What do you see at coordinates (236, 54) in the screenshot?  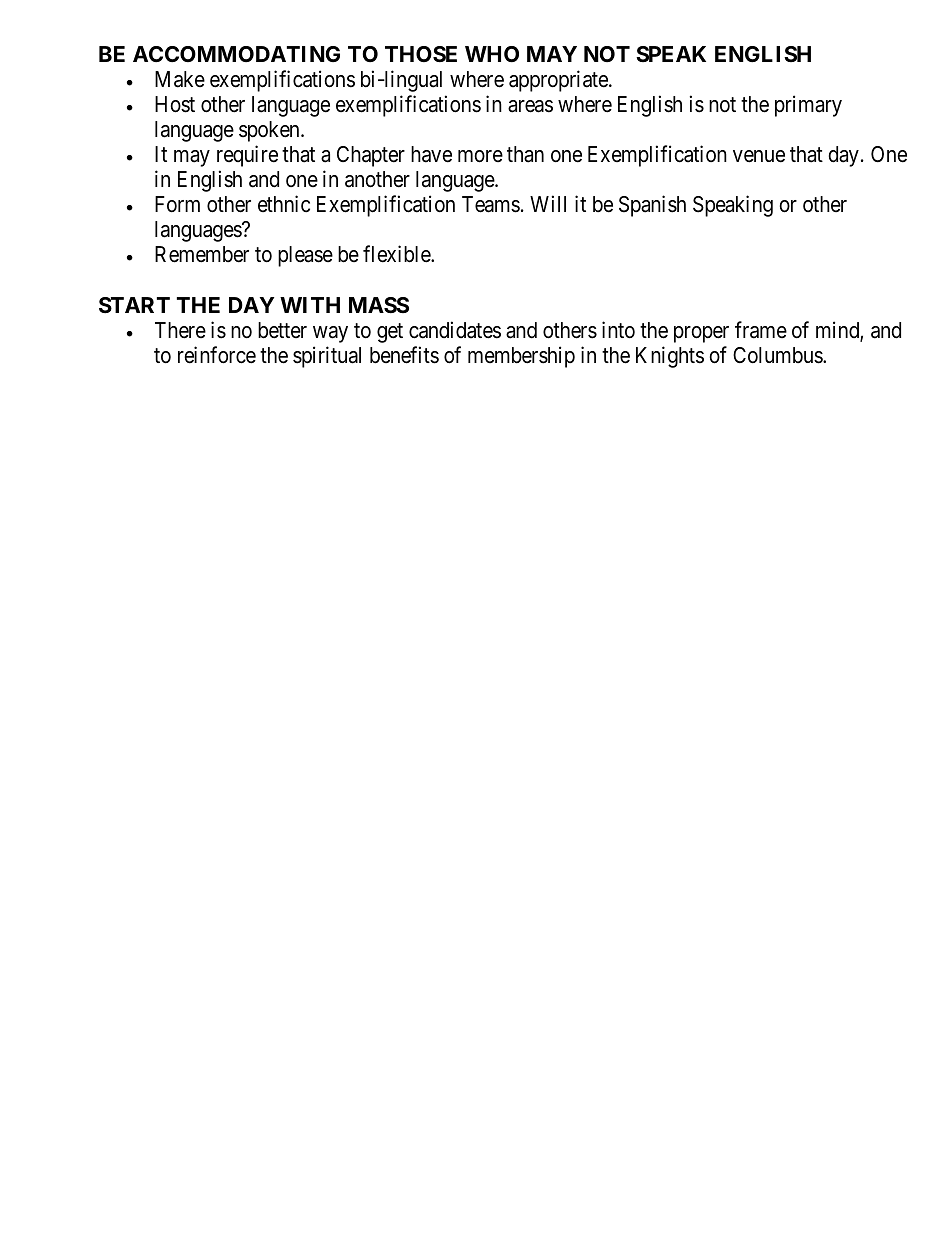 I see `ACCOMMODATING` at bounding box center [236, 54].
